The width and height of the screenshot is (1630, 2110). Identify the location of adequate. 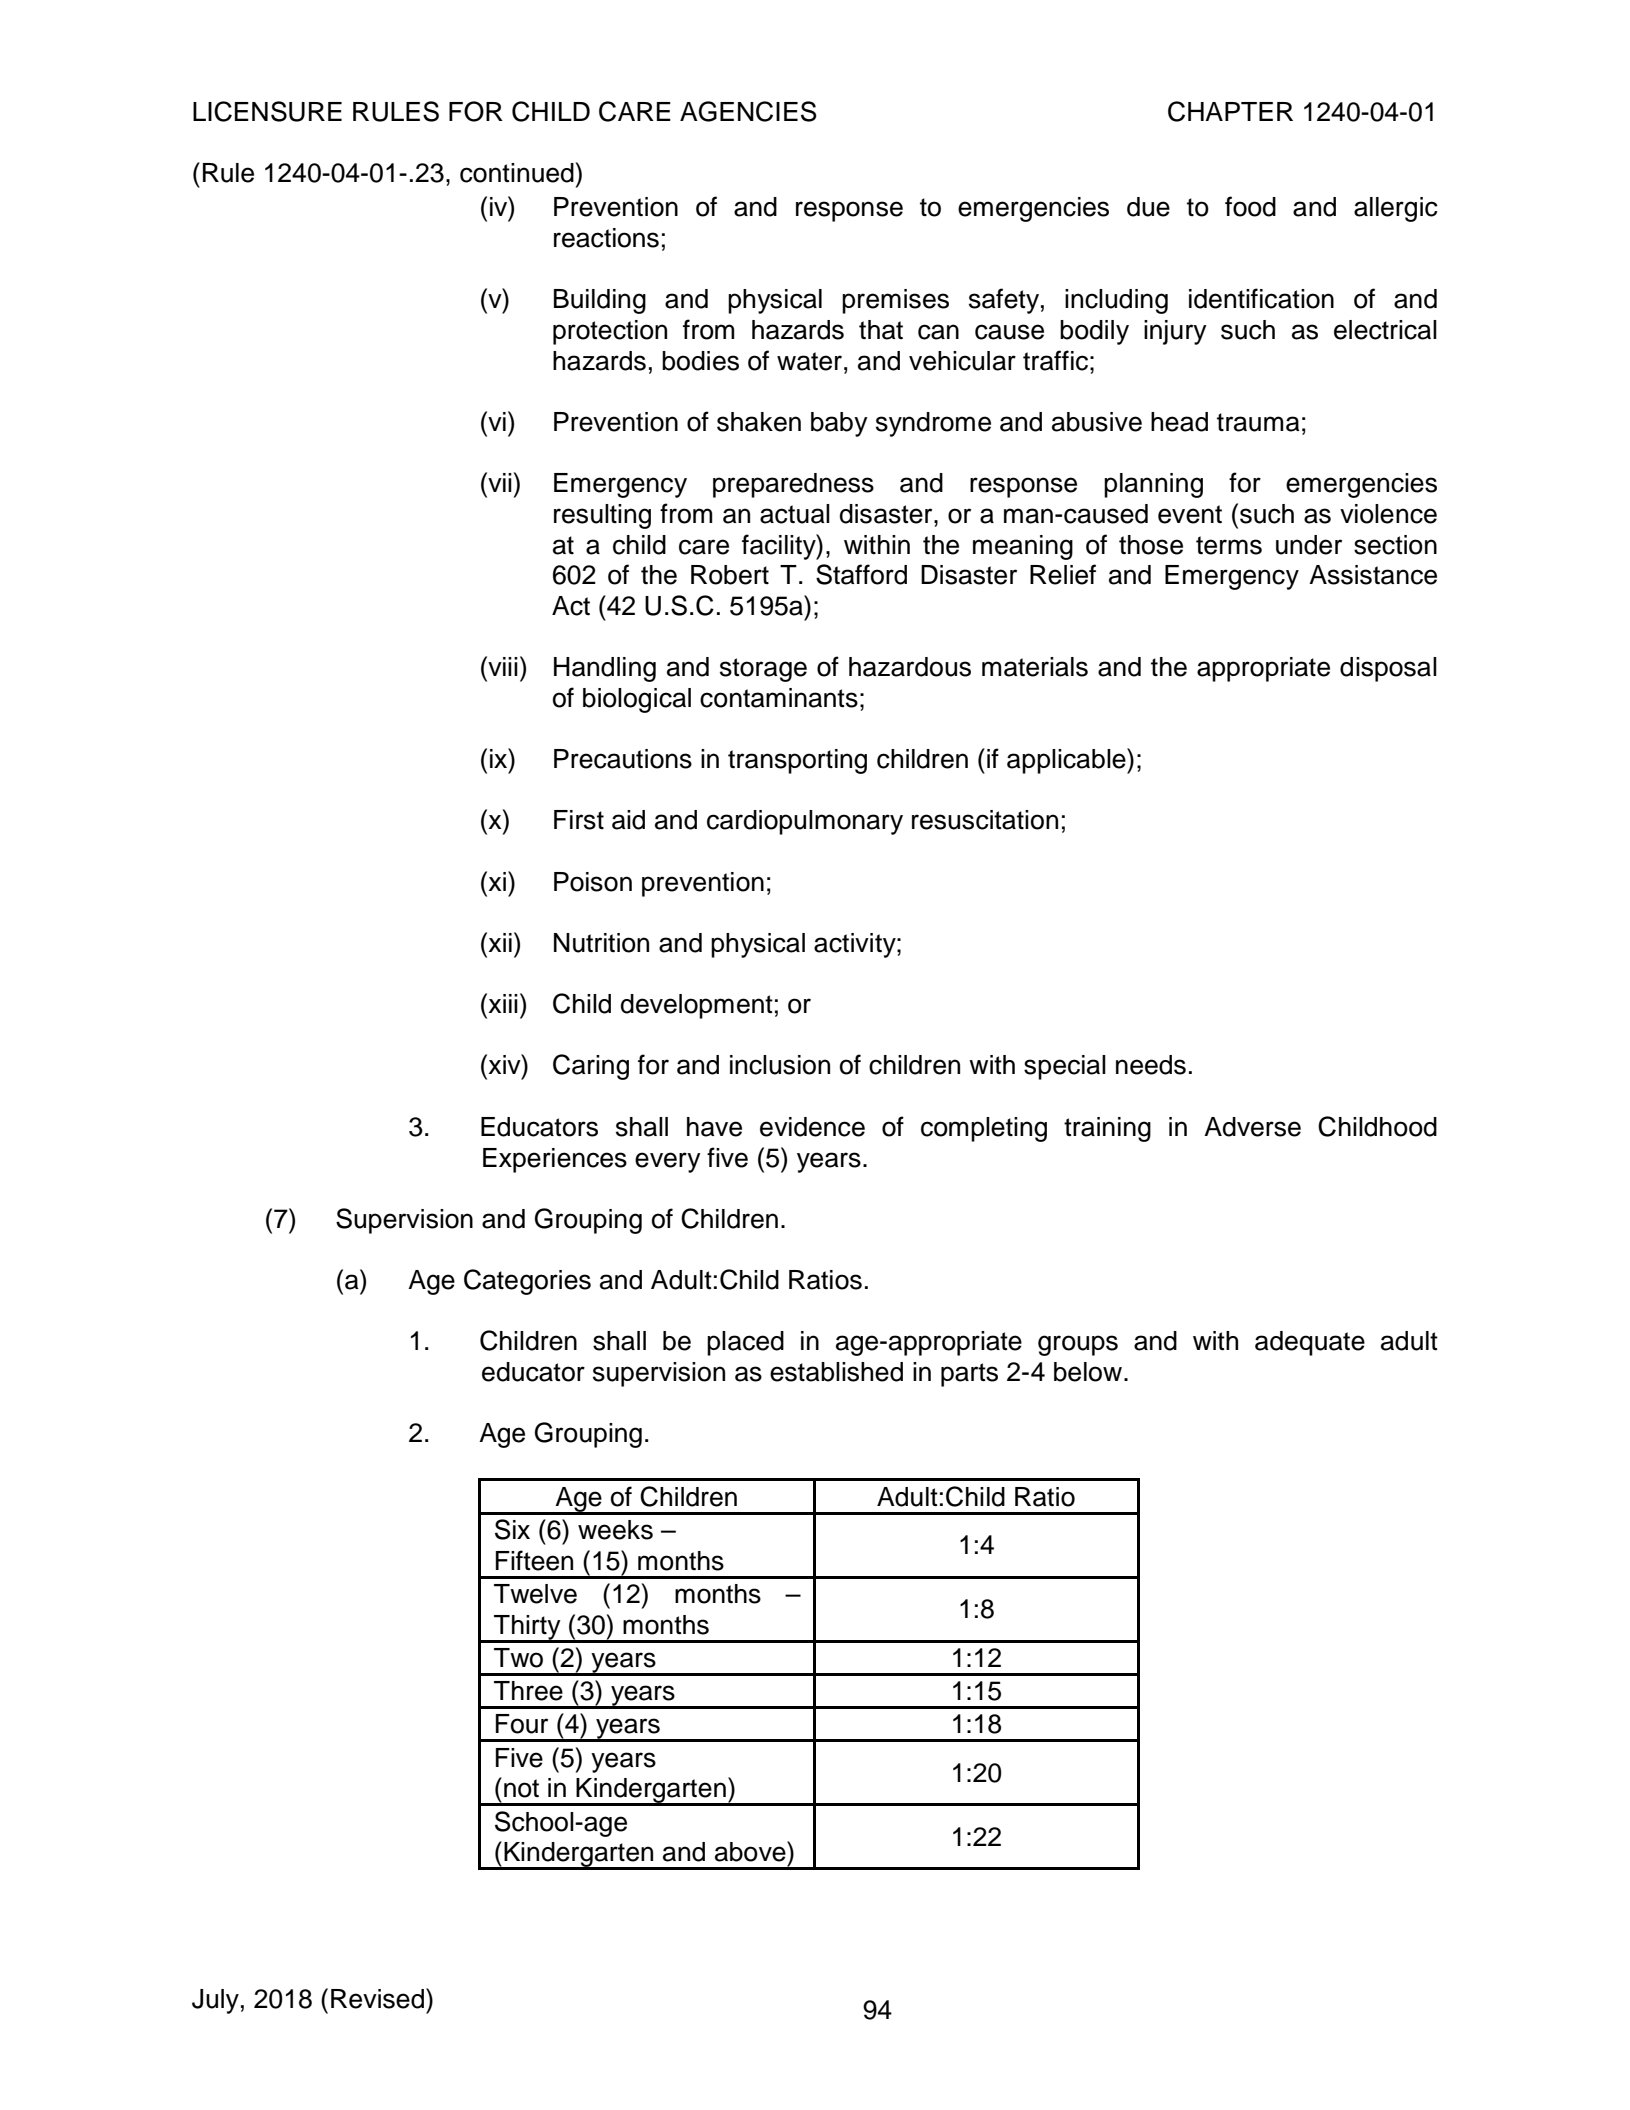
(1310, 1343).
